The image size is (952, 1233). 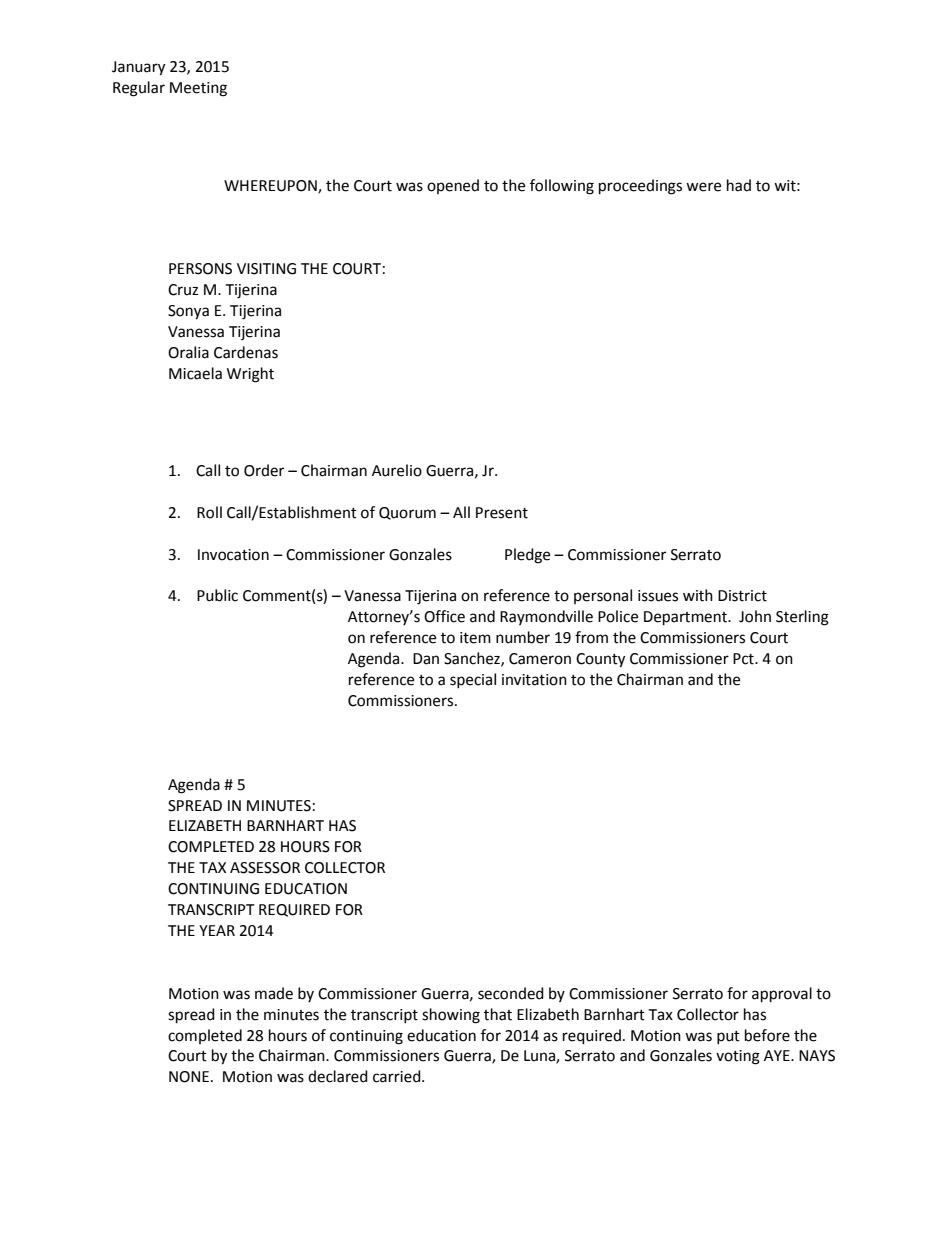 I want to click on had, so click(x=739, y=185).
